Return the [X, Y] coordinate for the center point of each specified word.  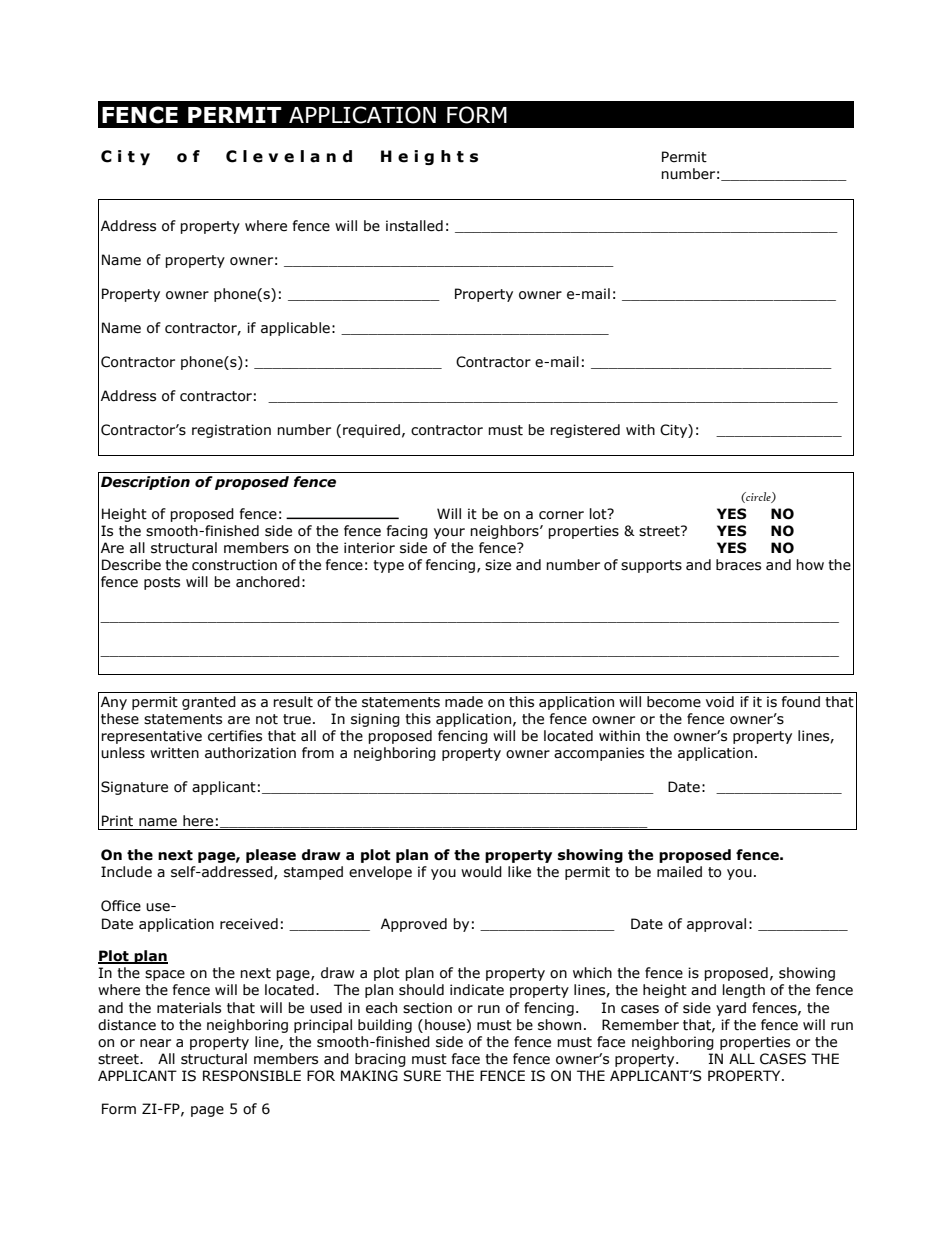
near [155, 1043]
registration [231, 431]
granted [209, 703]
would [481, 872]
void [720, 702]
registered [585, 431]
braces [738, 565]
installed [414, 226]
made [464, 702]
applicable [295, 329]
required [371, 431]
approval [716, 925]
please [271, 856]
